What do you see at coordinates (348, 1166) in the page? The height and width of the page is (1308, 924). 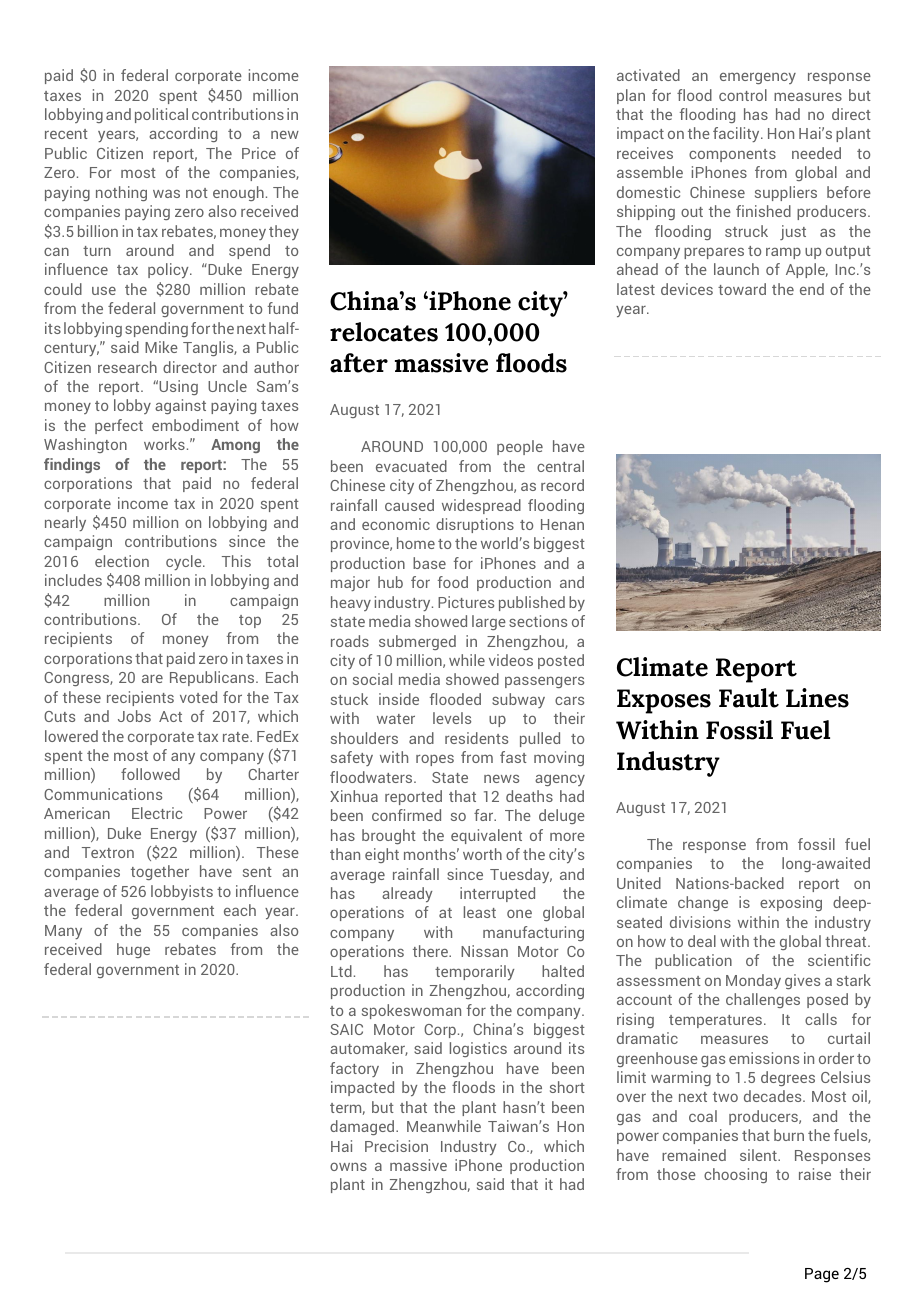 I see `owns` at bounding box center [348, 1166].
